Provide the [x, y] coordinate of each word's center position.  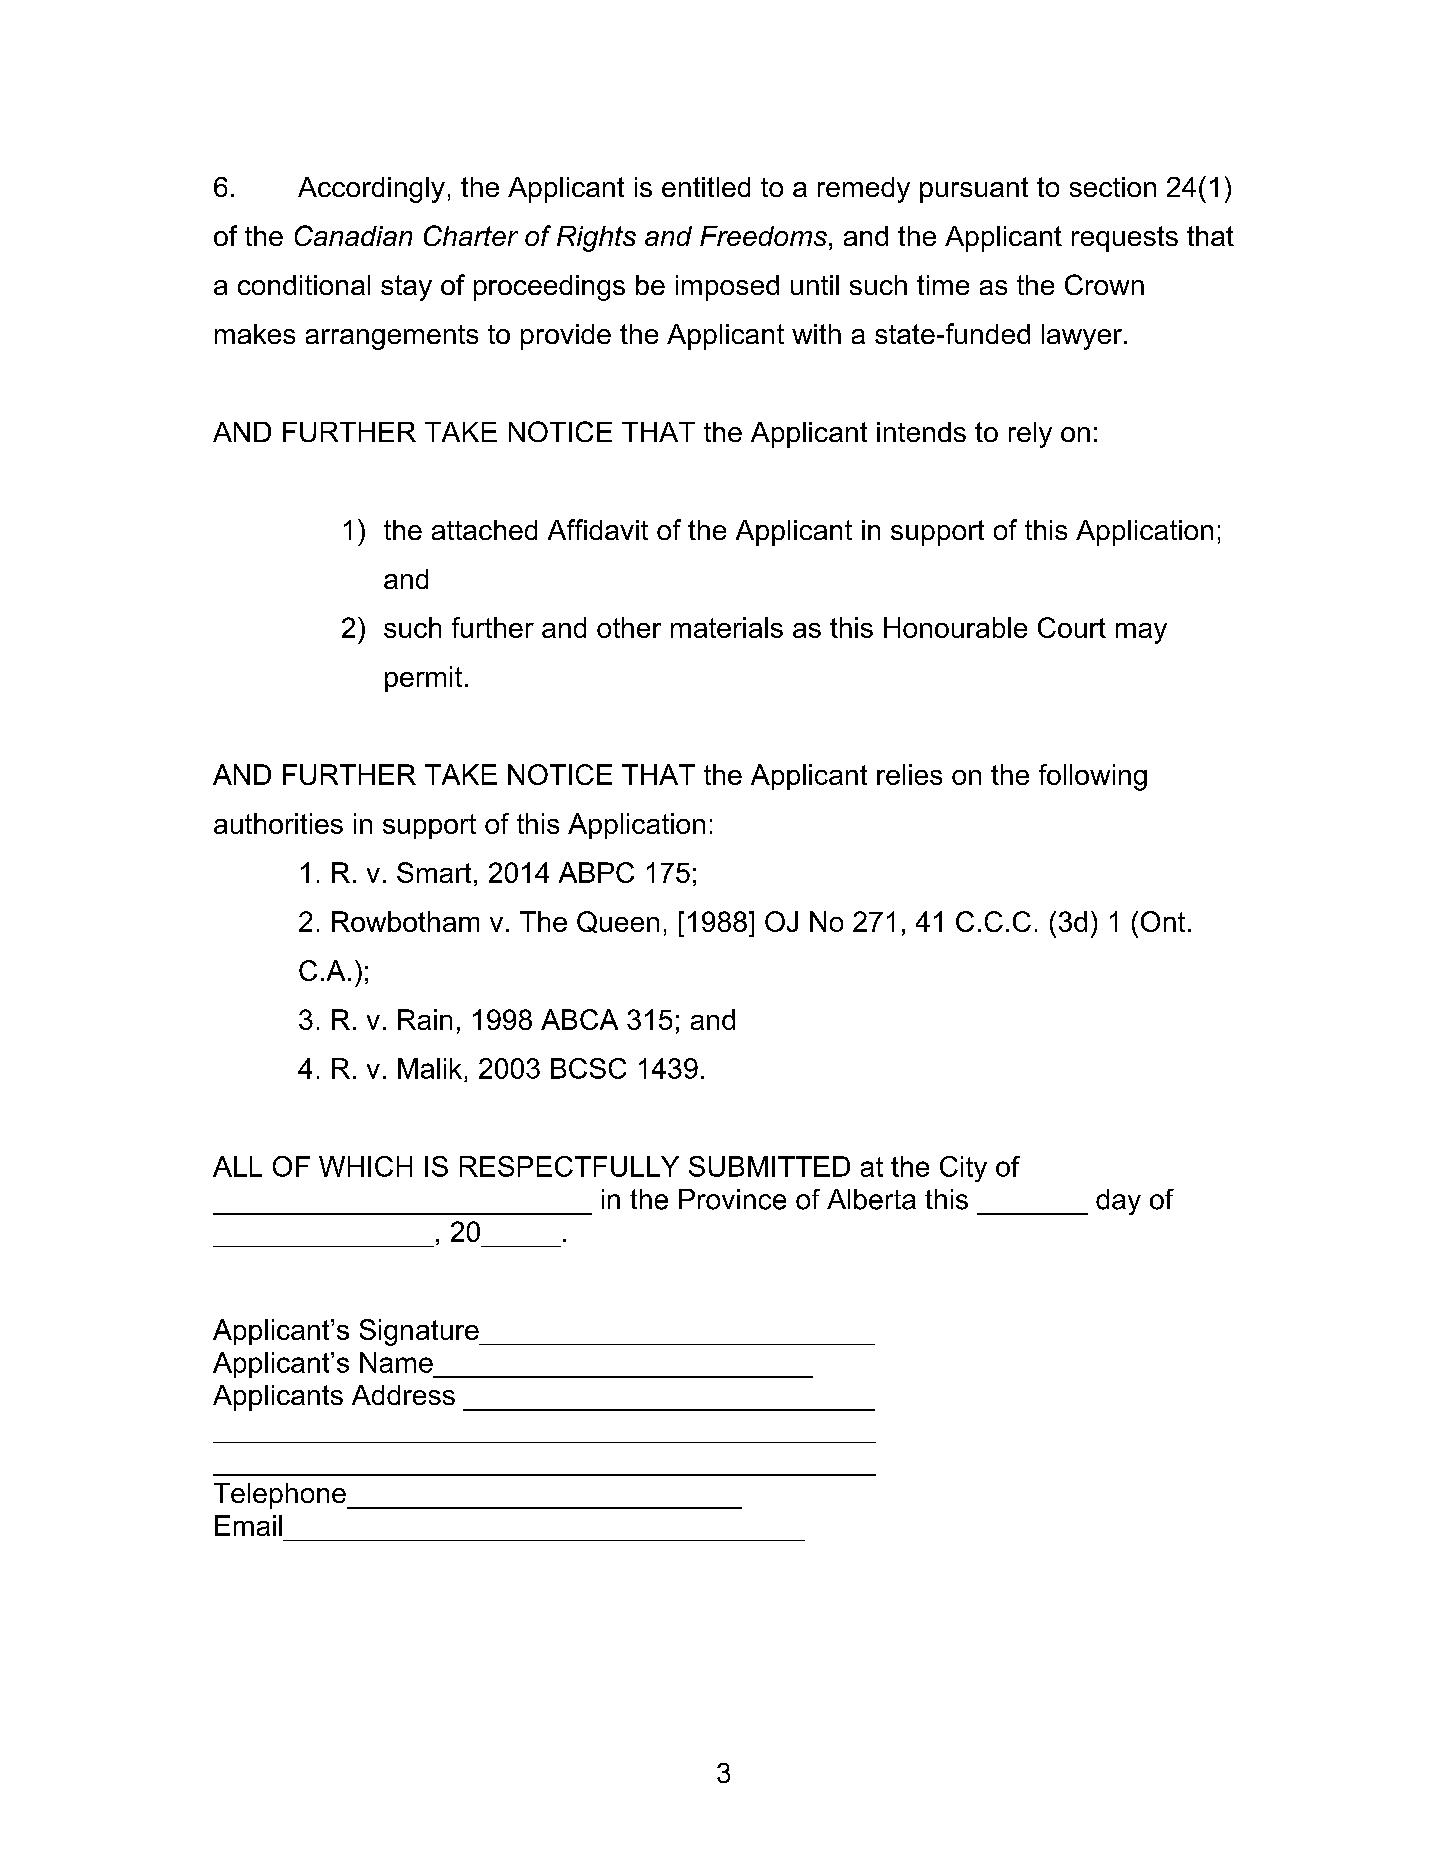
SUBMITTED [769, 1166]
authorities [278, 823]
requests [1125, 239]
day [1118, 1202]
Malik [430, 1068]
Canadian [353, 235]
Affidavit [598, 529]
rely [1030, 435]
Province [732, 1199]
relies [909, 774]
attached [484, 530]
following [1093, 777]
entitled [706, 187]
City [963, 1169]
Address [403, 1395]
